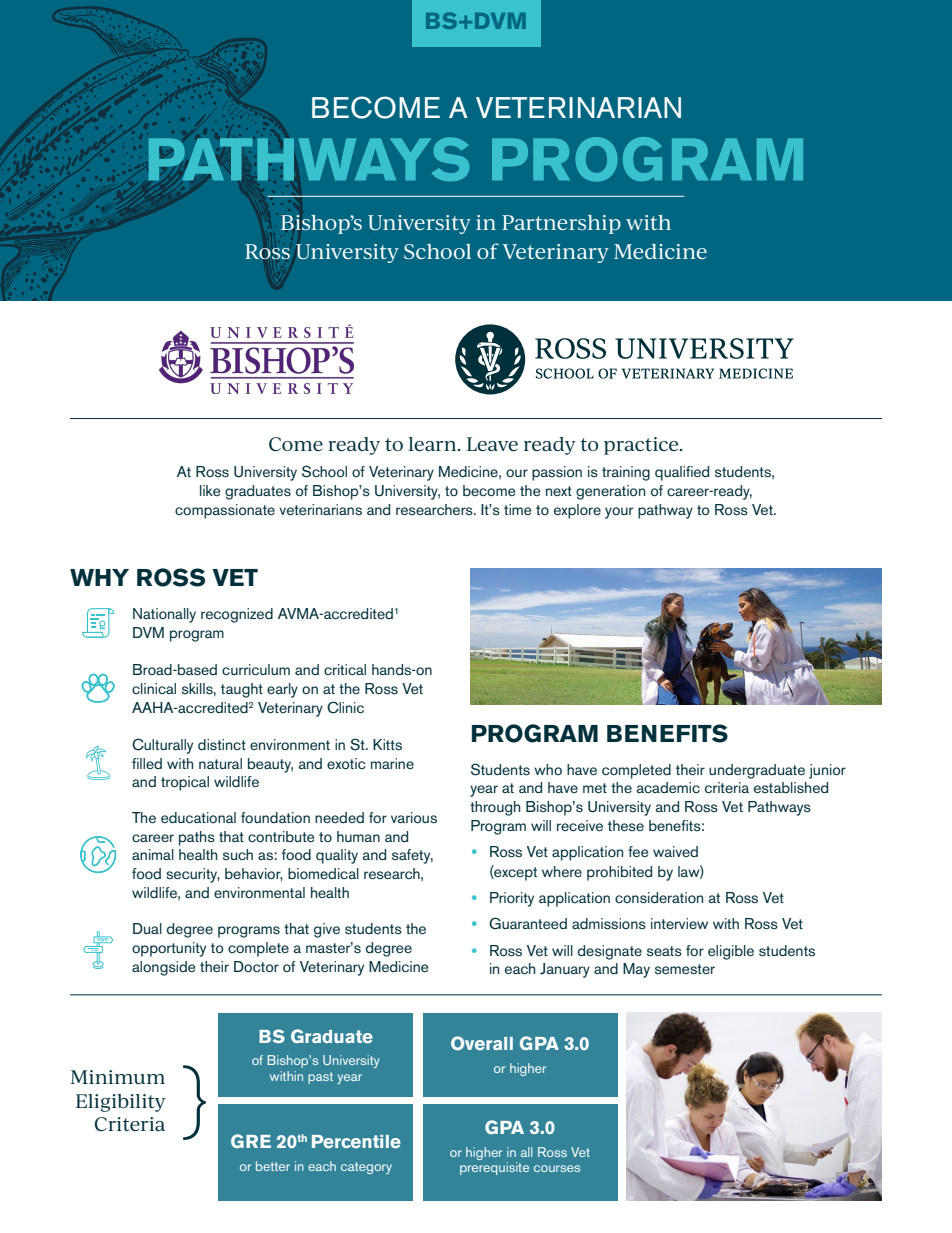 The height and width of the screenshot is (1233, 952). Describe the element at coordinates (494, 1168) in the screenshot. I see `prerequisite` at that location.
